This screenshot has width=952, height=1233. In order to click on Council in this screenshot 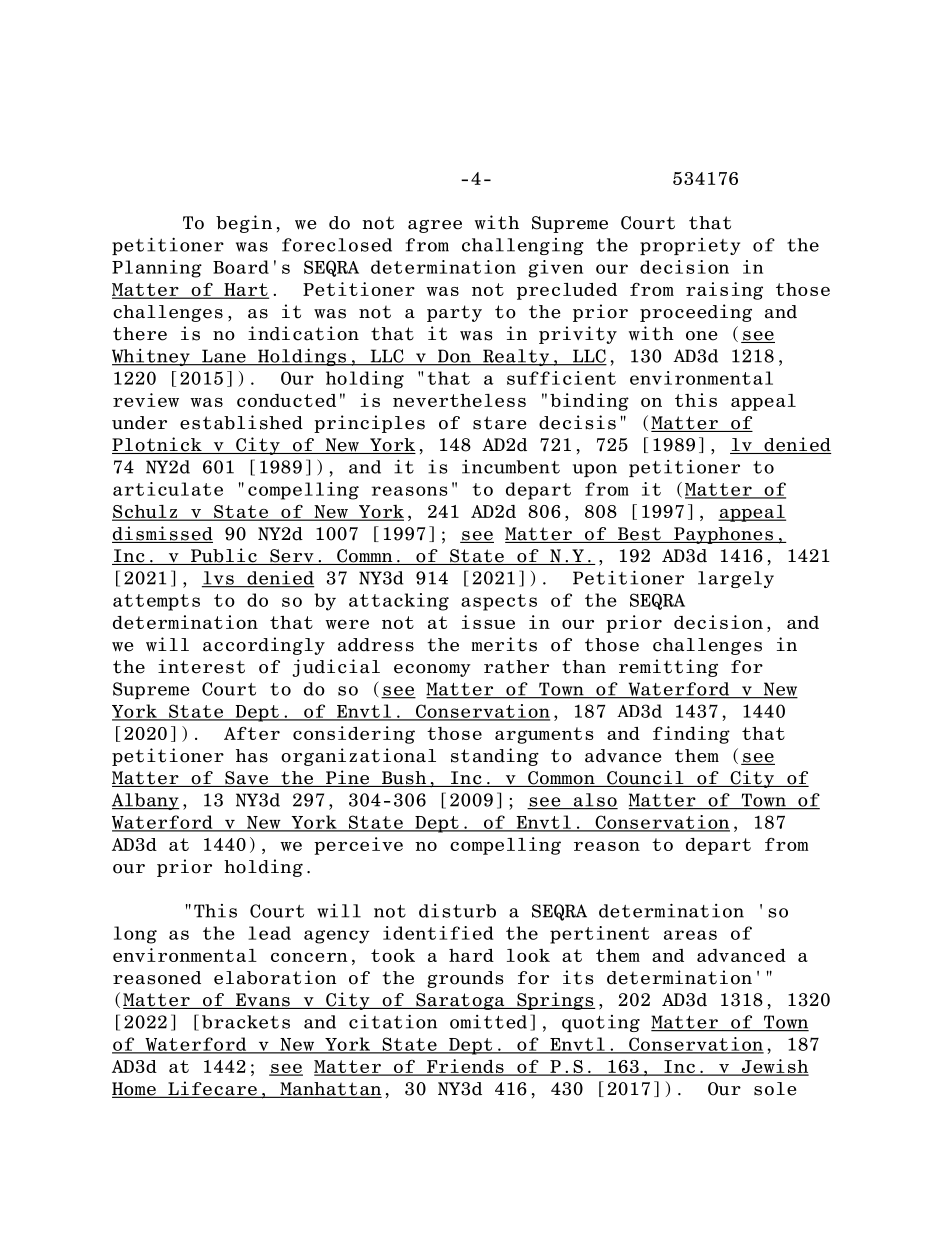, I will do `click(645, 778)`.
